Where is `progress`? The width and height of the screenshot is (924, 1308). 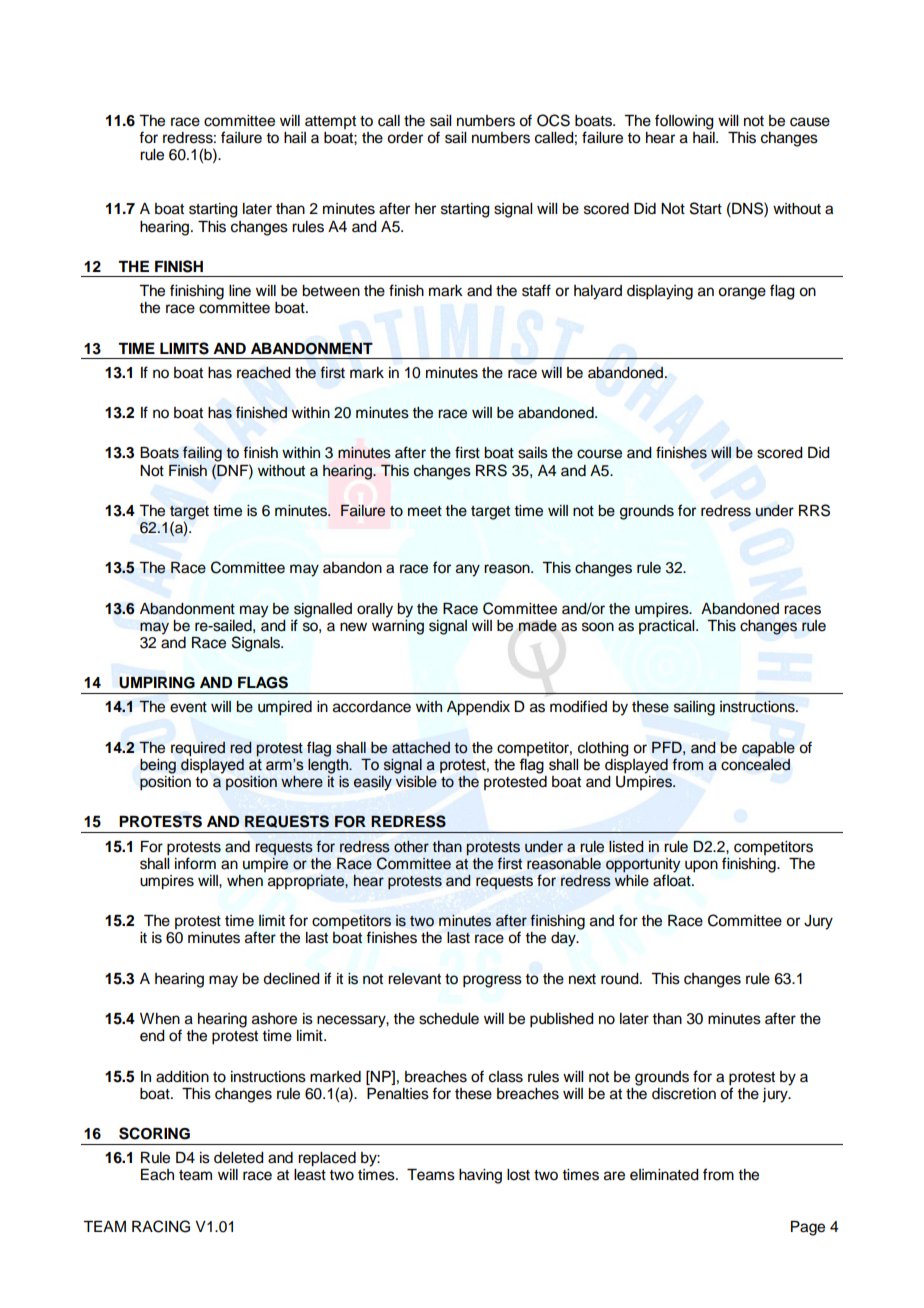
progress is located at coordinates (492, 981).
